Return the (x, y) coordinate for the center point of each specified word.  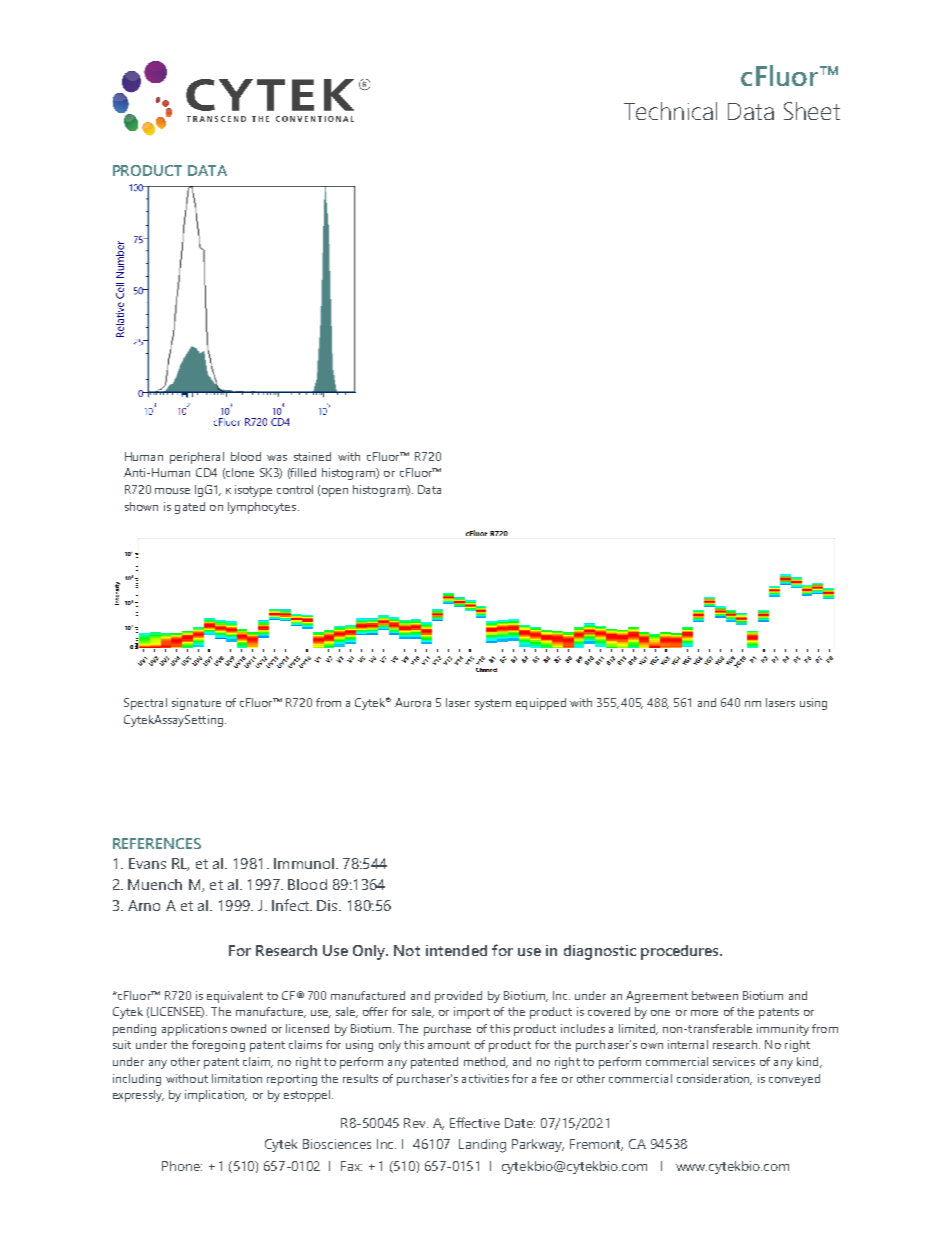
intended (456, 950)
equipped (541, 704)
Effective (475, 1122)
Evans (147, 863)
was (277, 458)
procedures (681, 952)
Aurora (413, 702)
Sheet (812, 111)
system (493, 704)
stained (312, 456)
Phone (182, 1166)
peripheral (197, 458)
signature (196, 704)
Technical (670, 111)
